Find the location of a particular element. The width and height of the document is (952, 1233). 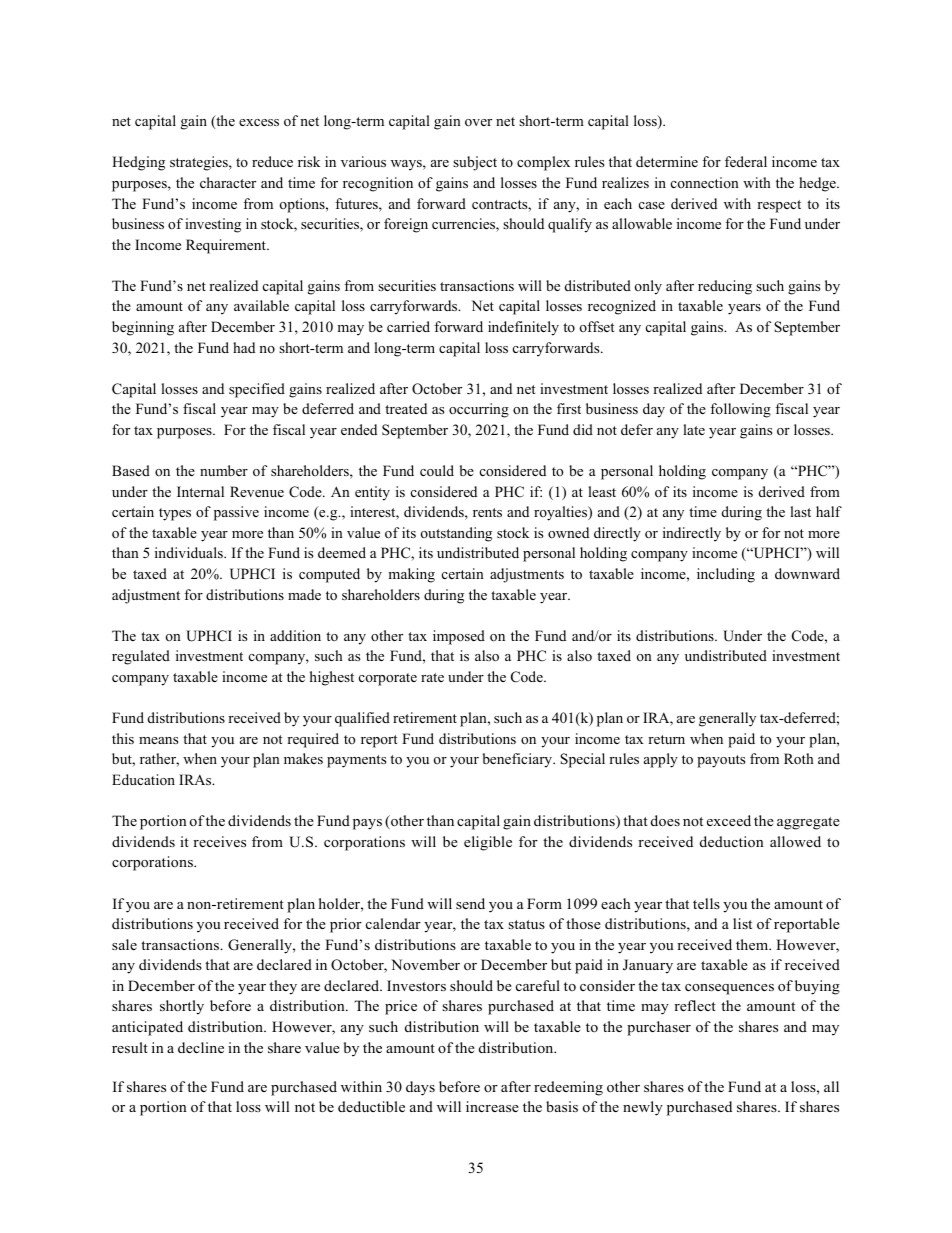

federal is located at coordinates (746, 161).
